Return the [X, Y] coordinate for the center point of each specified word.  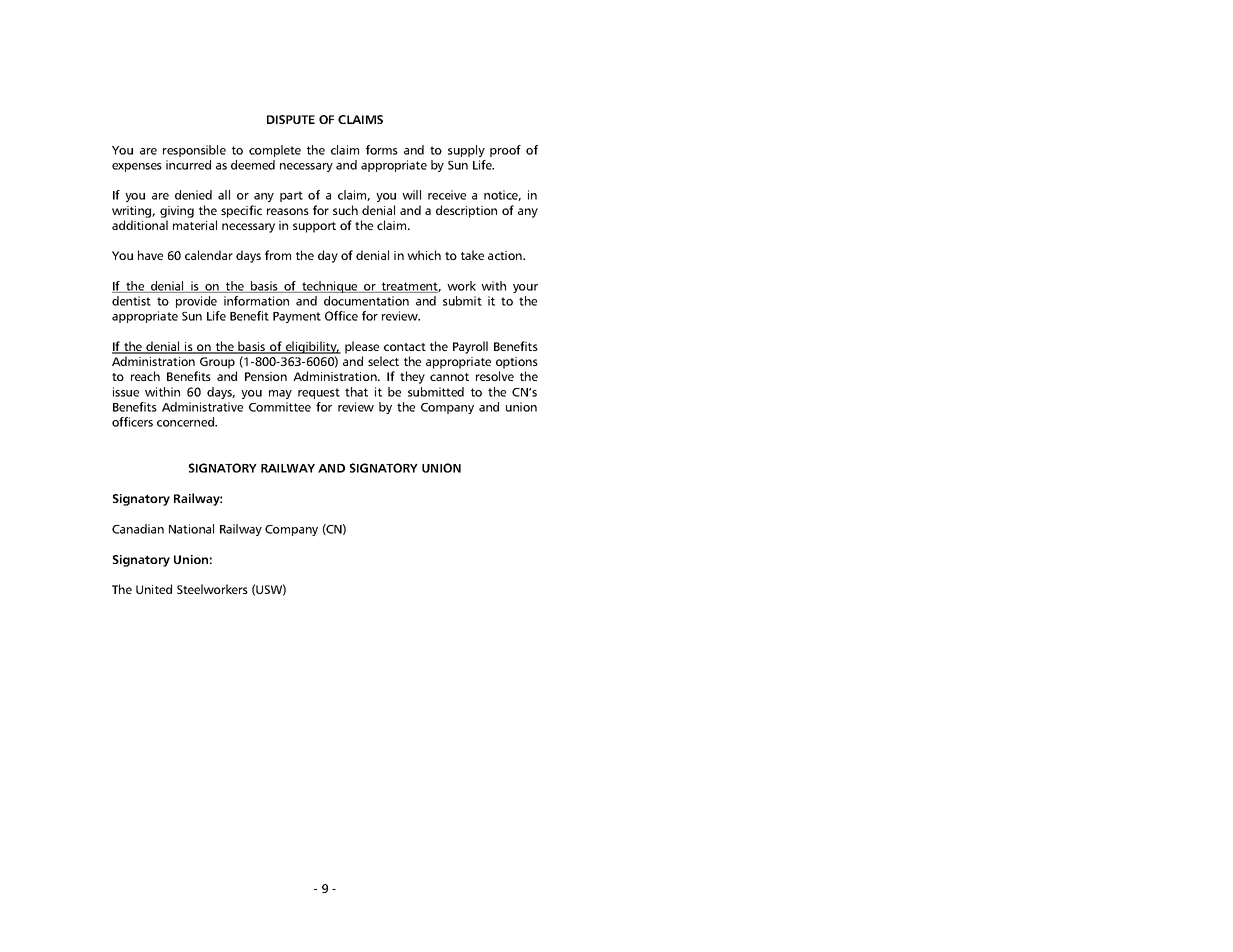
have [150, 255]
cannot [449, 377]
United [154, 589]
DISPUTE [291, 119]
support [314, 227]
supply [466, 151]
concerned [186, 422]
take [472, 255]
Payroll [470, 347]
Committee [280, 407]
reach [145, 376]
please [362, 347]
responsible [194, 151]
